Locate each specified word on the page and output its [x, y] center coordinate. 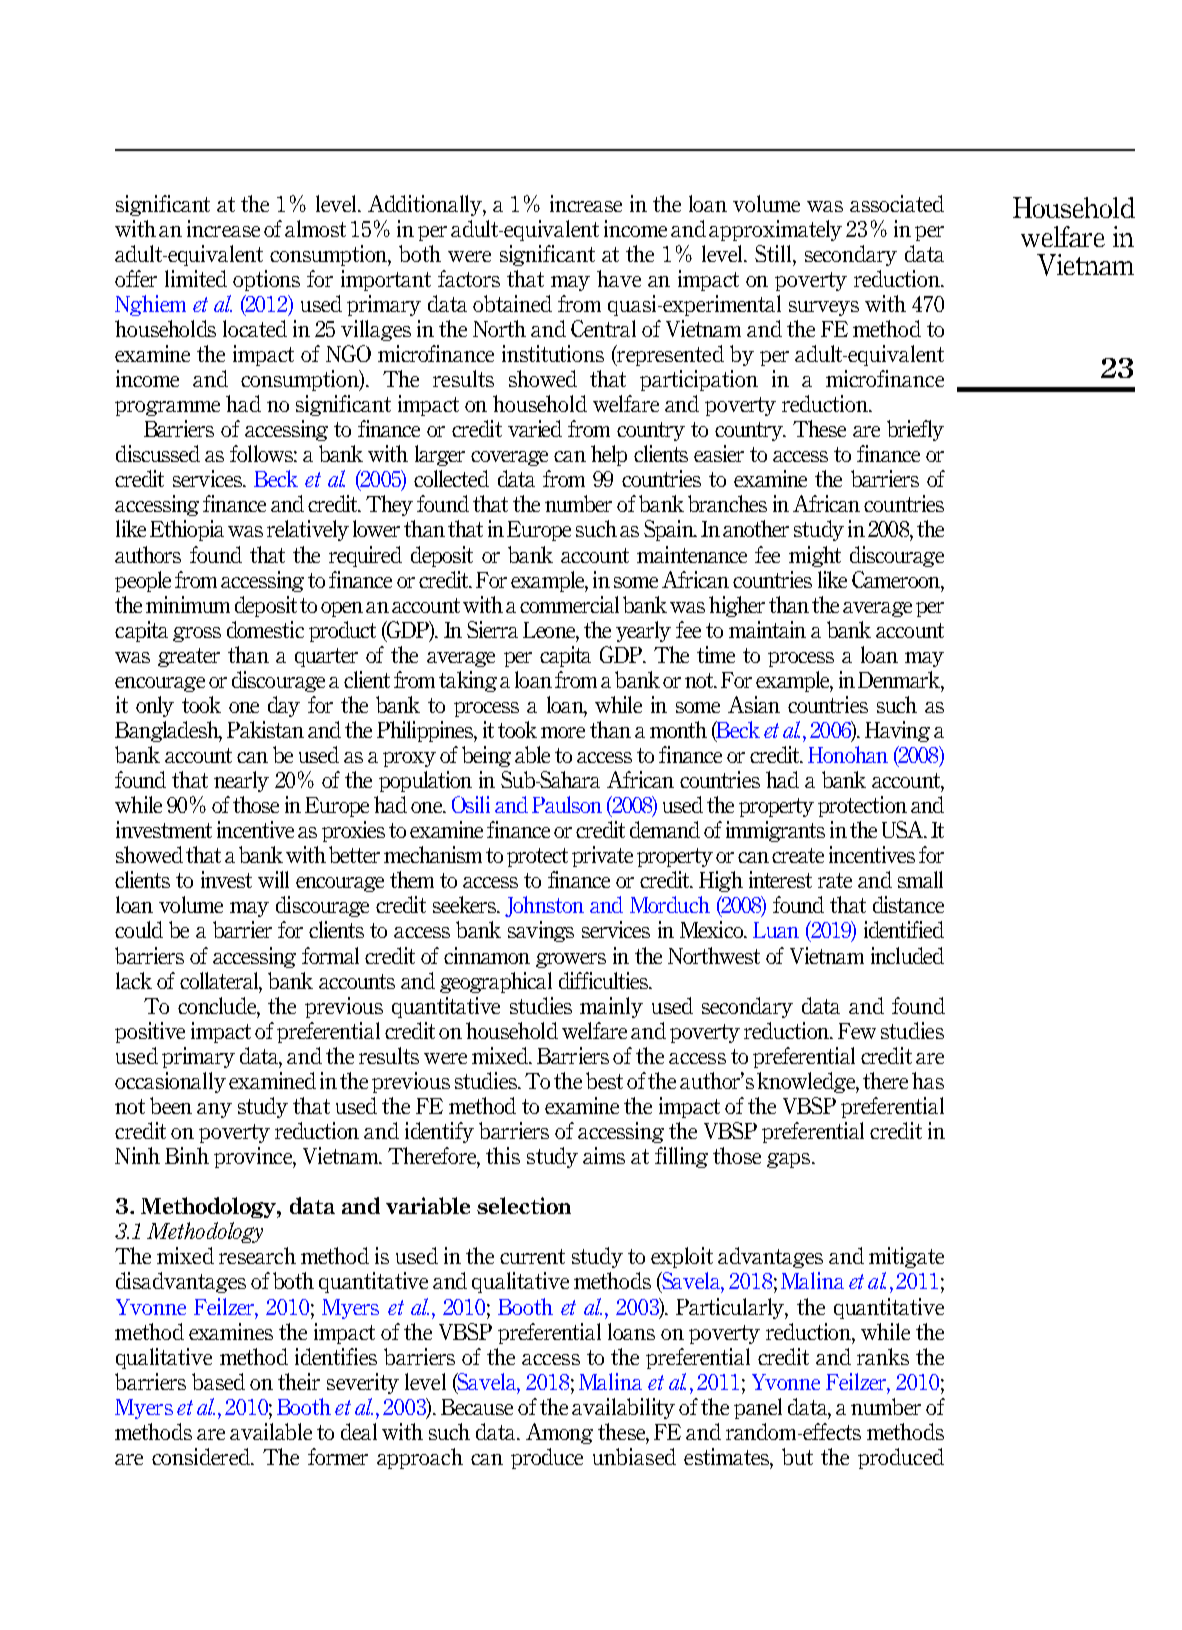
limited [196, 278]
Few [857, 1031]
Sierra [492, 629]
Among [559, 1433]
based [218, 1381]
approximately [775, 230]
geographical [496, 982]
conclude [219, 1007]
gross [197, 634]
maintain [767, 629]
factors [469, 278]
